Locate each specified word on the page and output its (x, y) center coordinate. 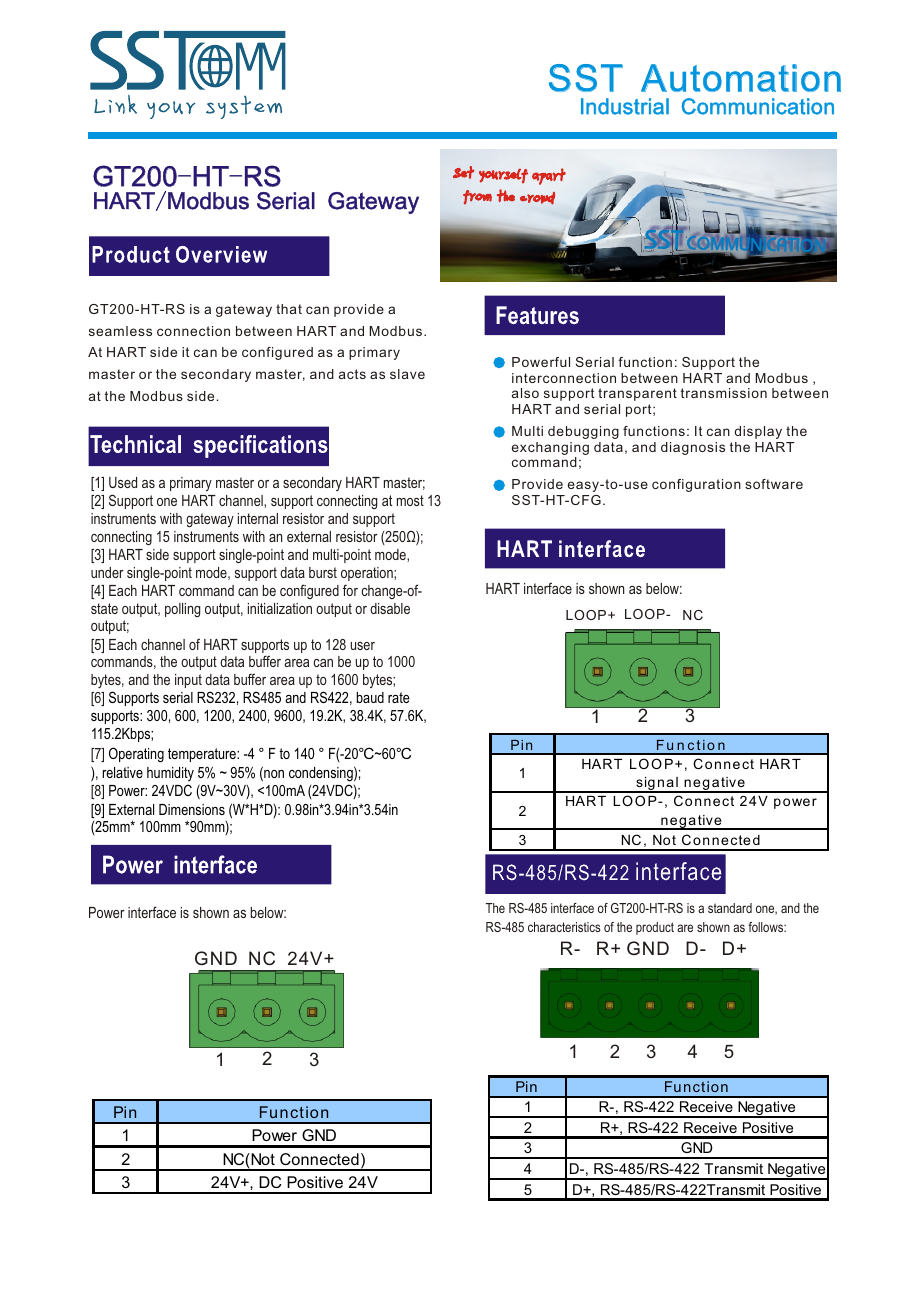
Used (123, 482)
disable (390, 608)
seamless (120, 331)
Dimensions (192, 809)
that (289, 309)
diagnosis (693, 448)
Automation (741, 78)
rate (399, 697)
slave (407, 374)
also (525, 393)
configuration (696, 485)
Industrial (625, 106)
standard (730, 908)
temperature (203, 755)
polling (182, 610)
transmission (724, 393)
